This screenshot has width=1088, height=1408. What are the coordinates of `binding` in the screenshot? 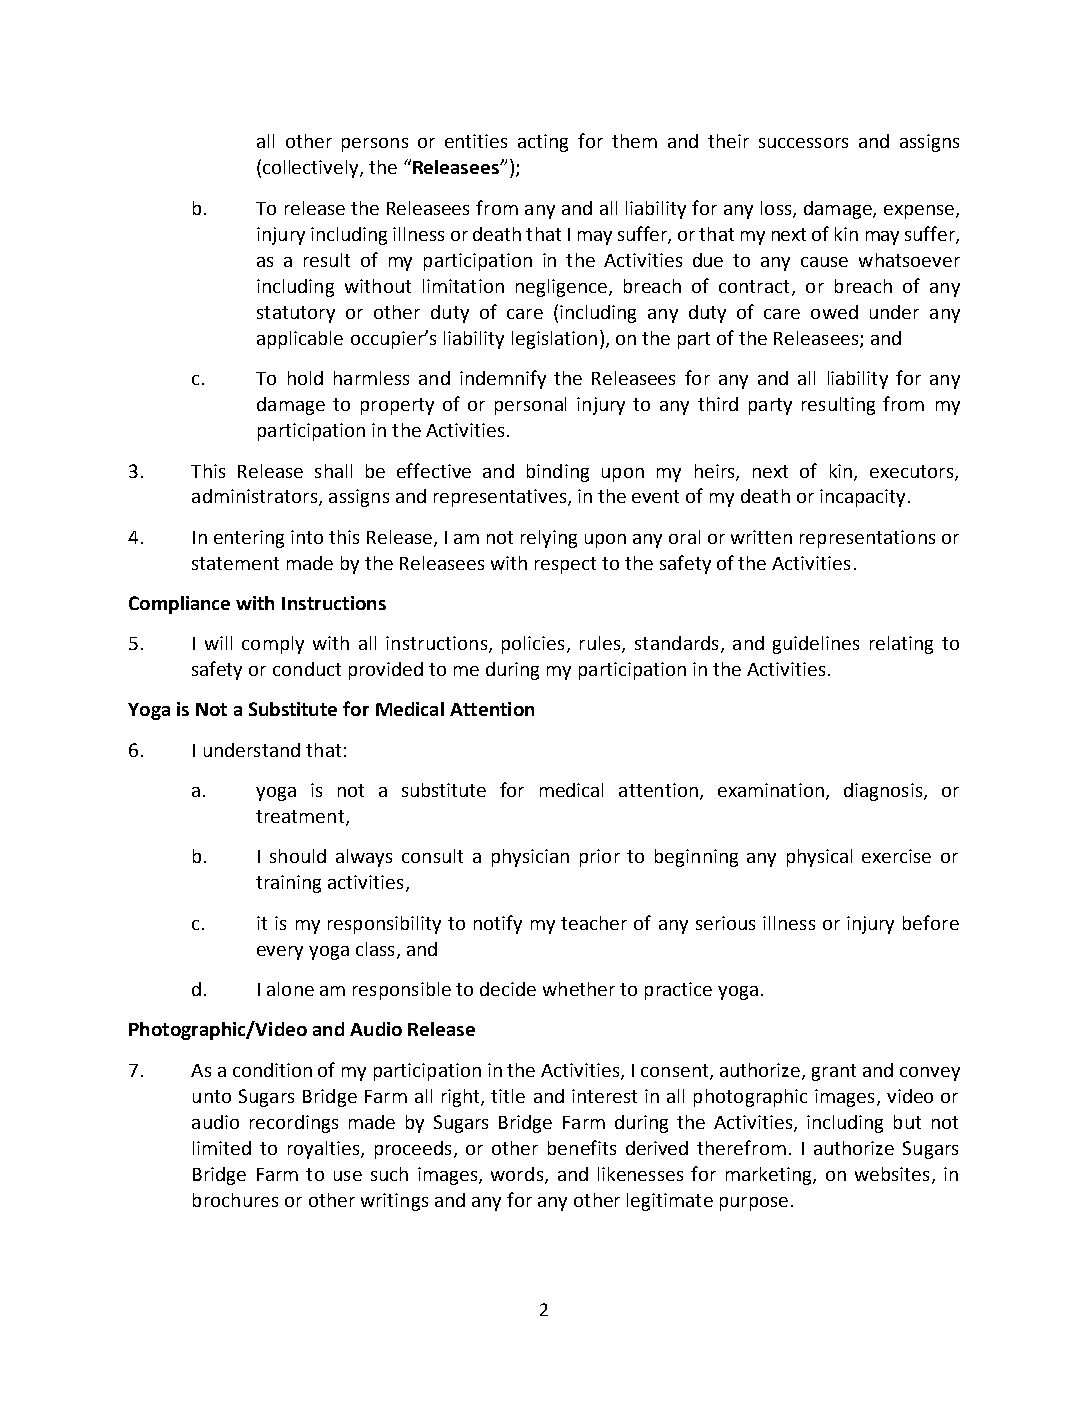 It's located at (558, 473).
